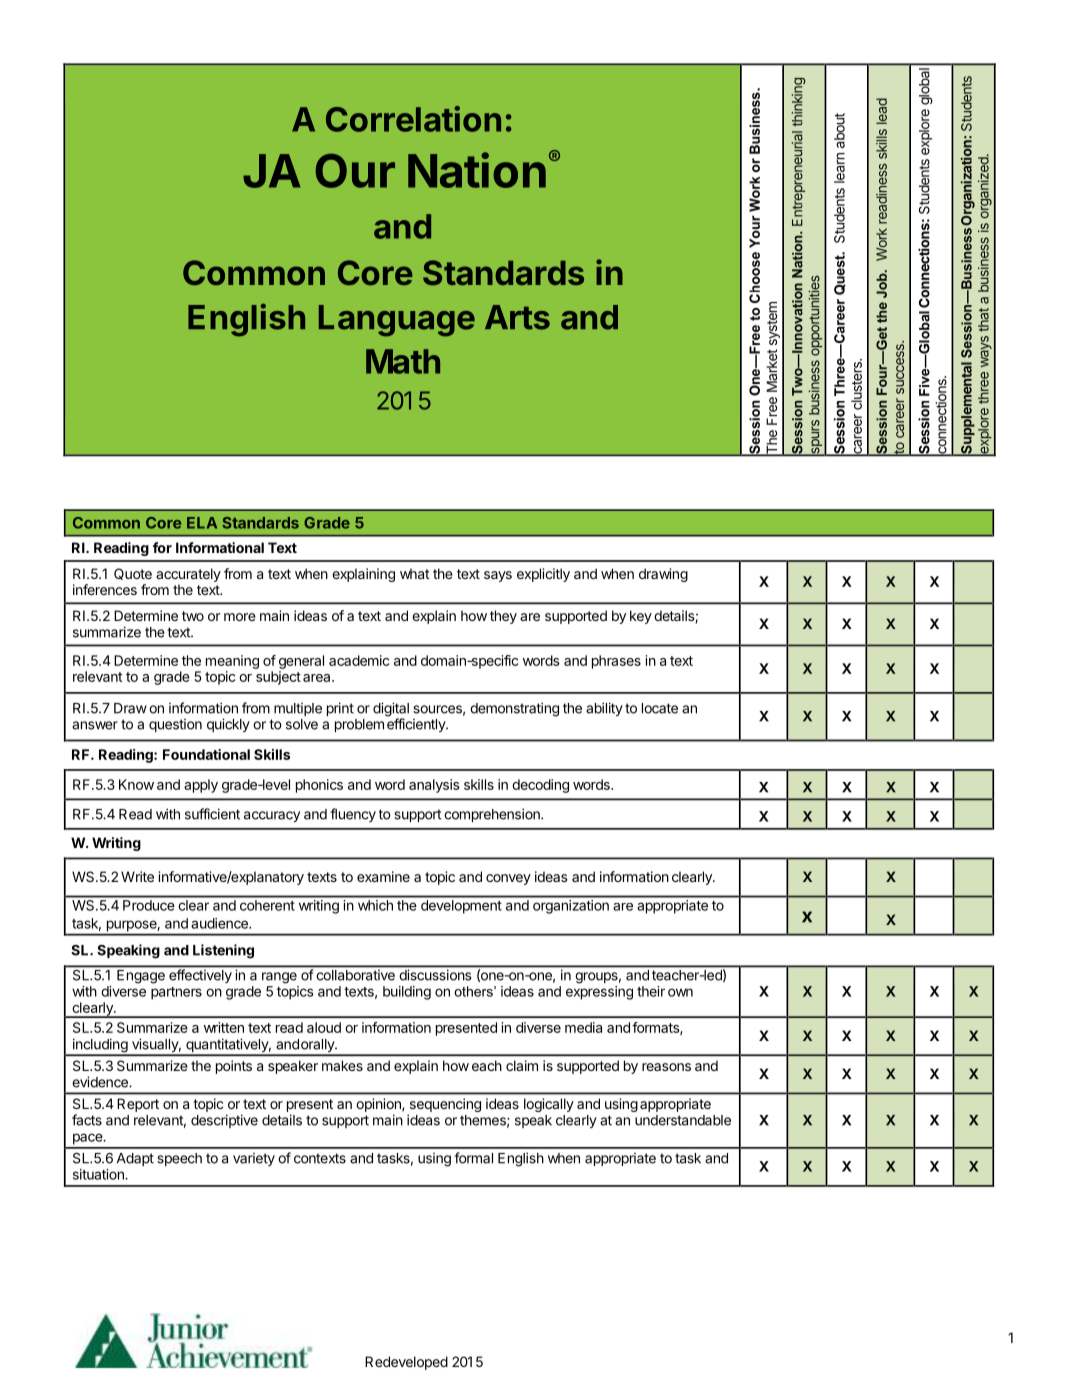 This page has width=1079, height=1397. Describe the element at coordinates (133, 574) in the page. I see `Quote` at that location.
